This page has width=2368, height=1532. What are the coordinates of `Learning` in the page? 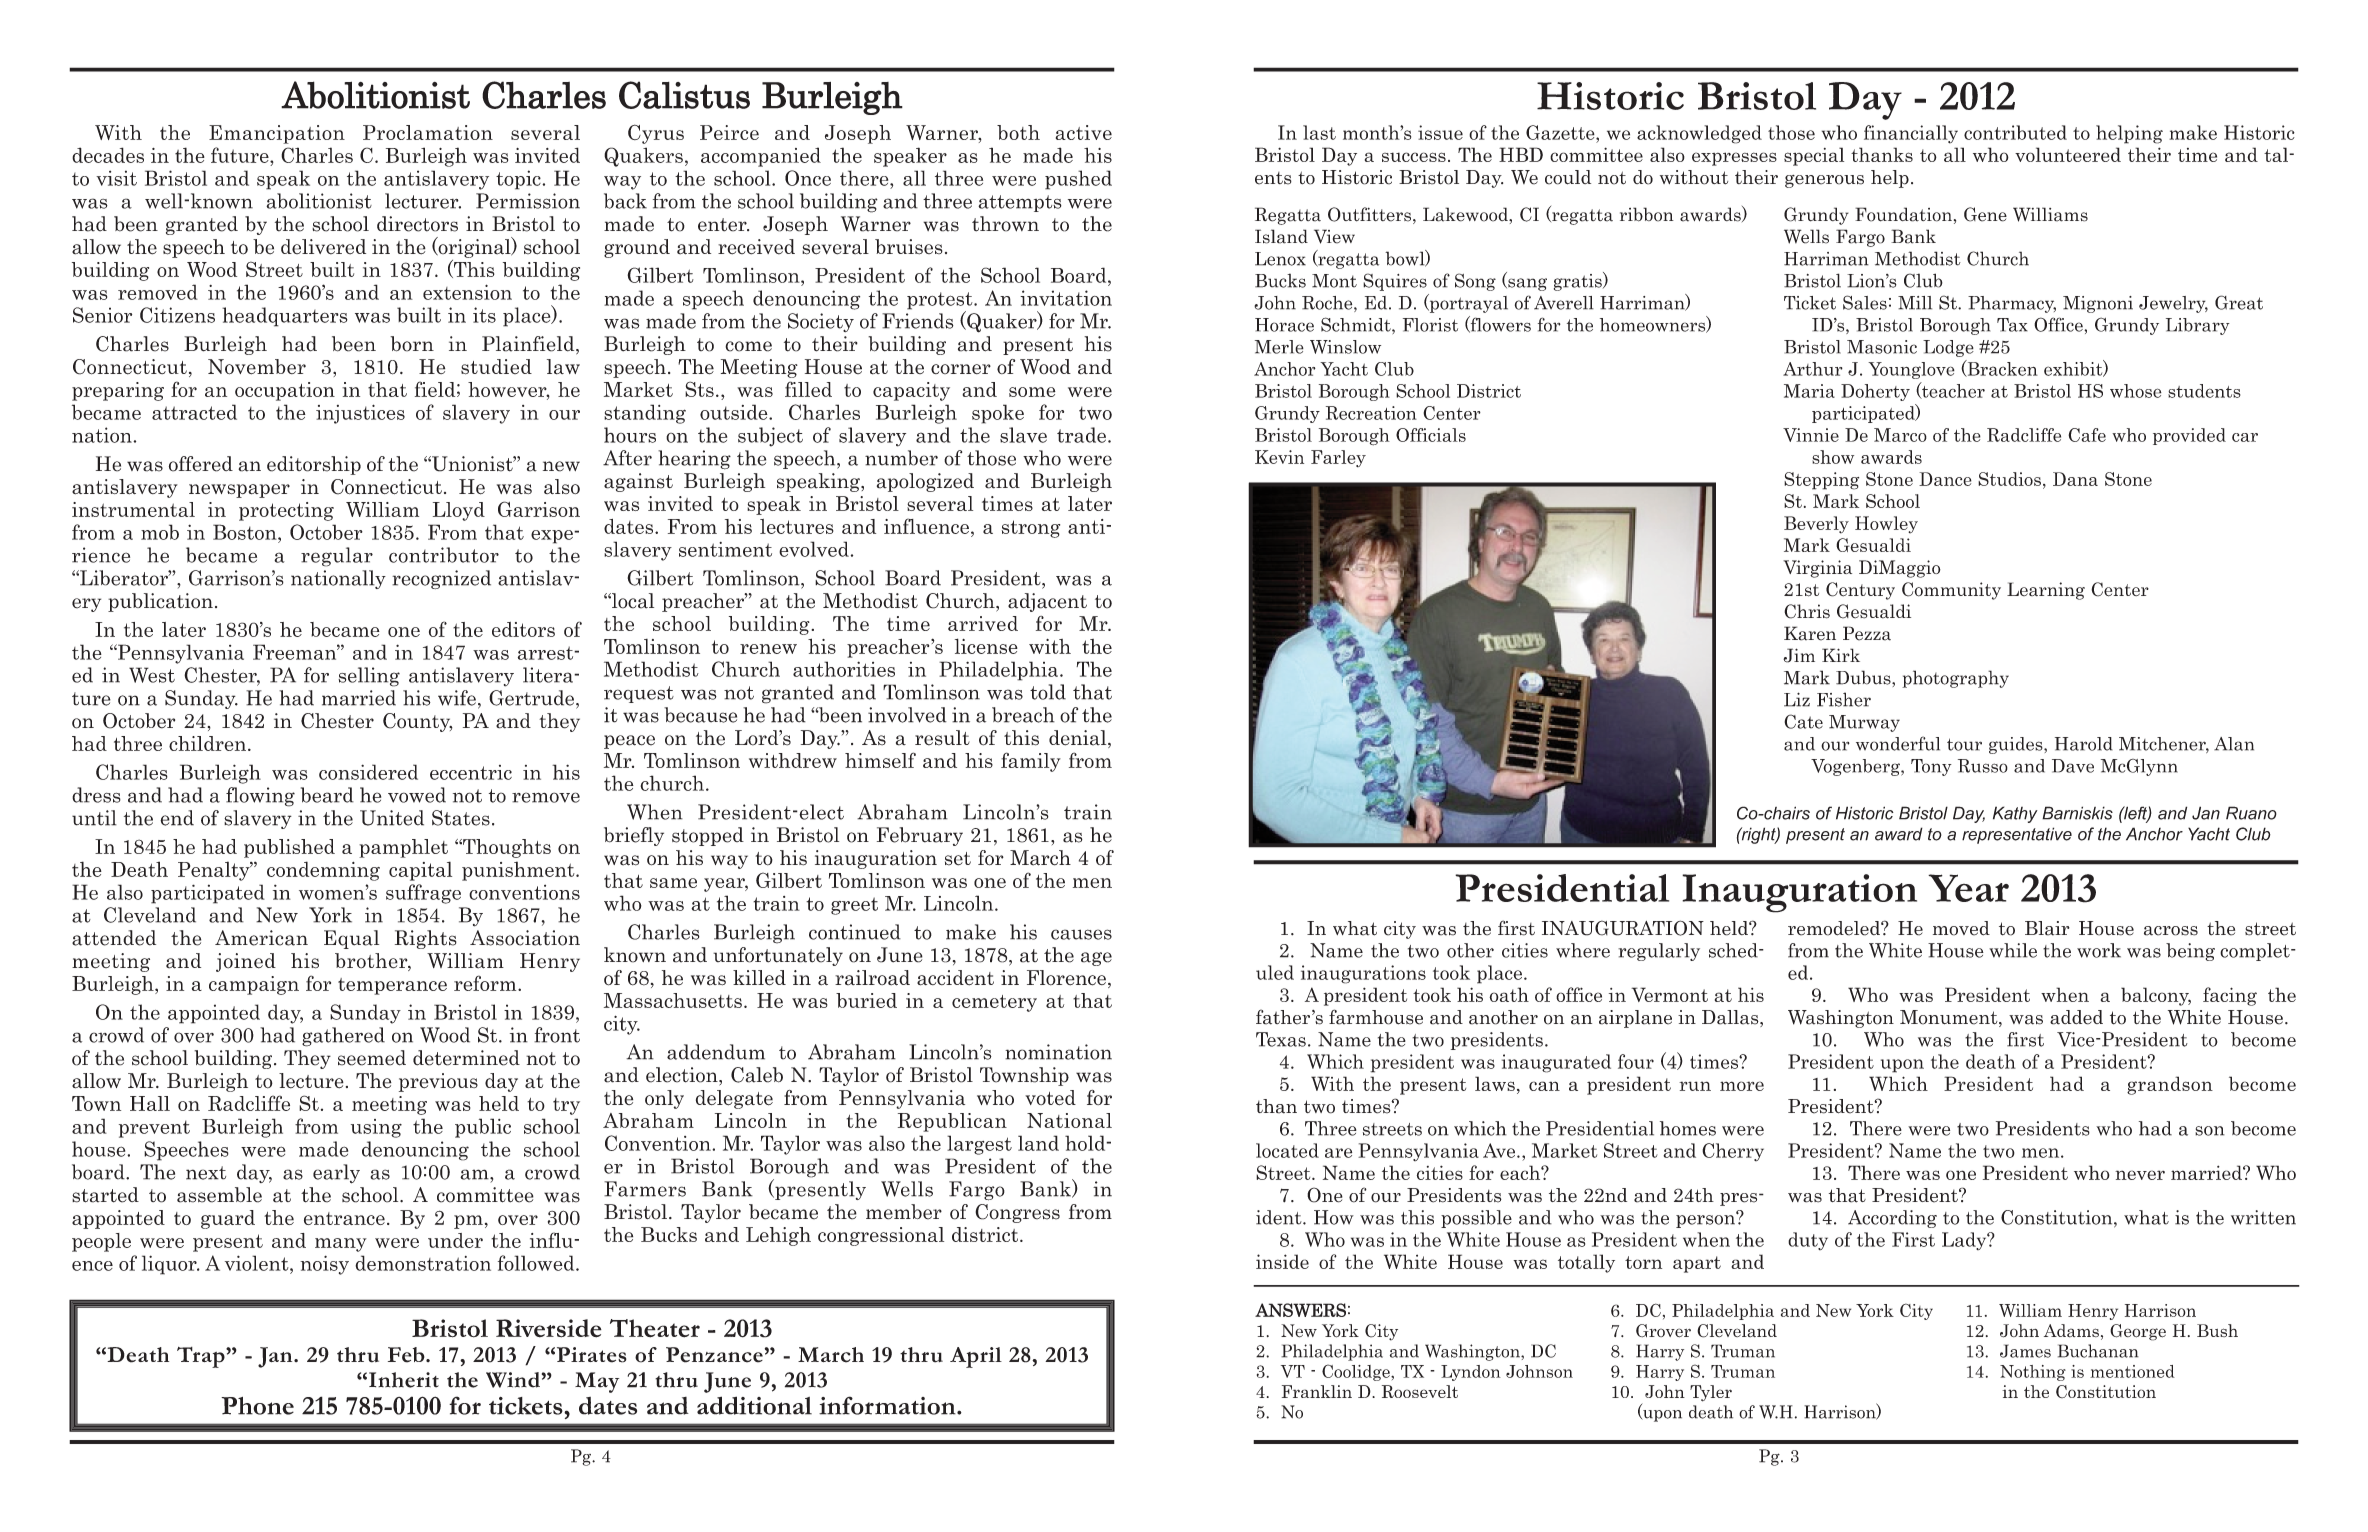 It's located at (2046, 591).
